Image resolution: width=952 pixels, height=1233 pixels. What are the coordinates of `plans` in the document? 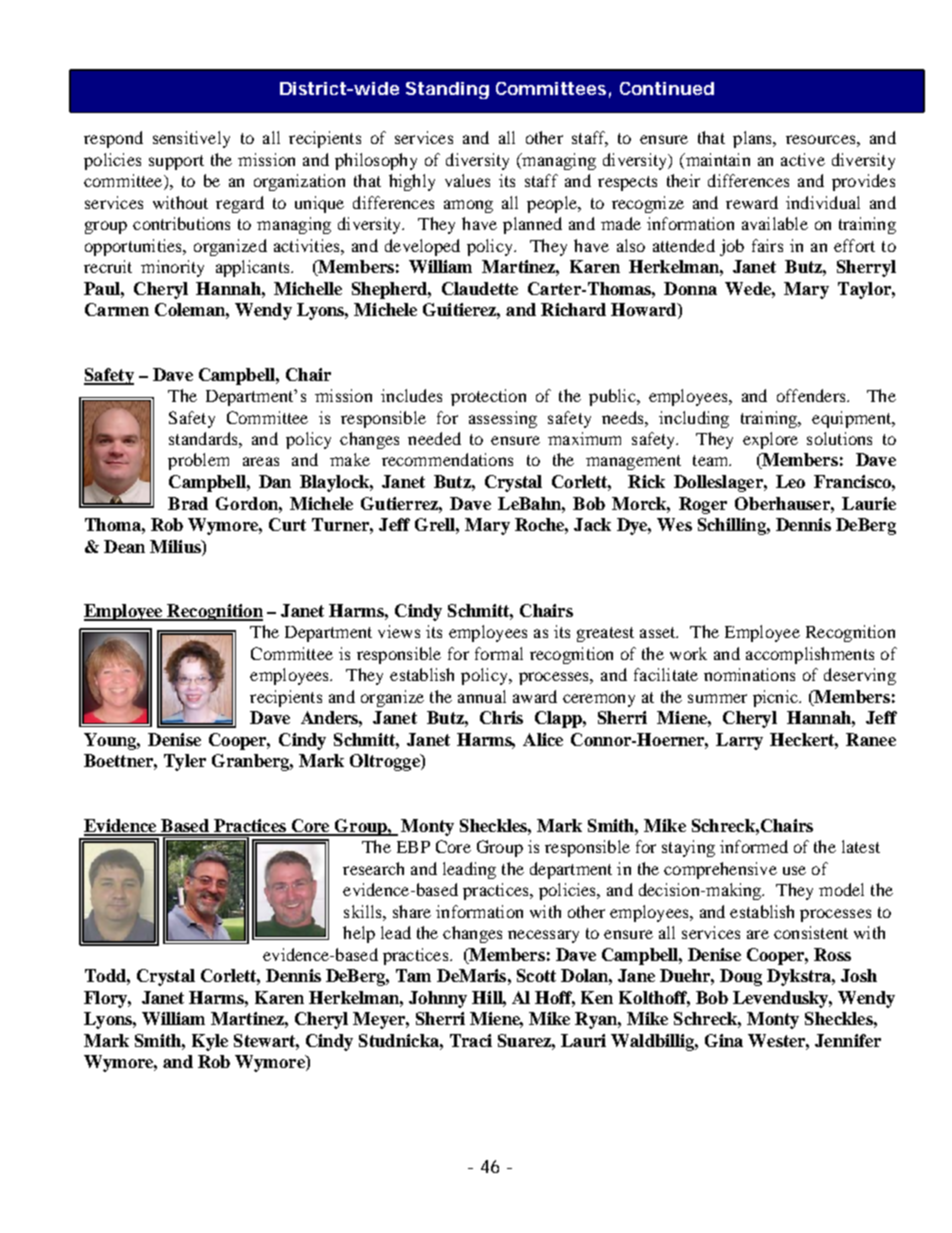 It's located at (753, 139).
